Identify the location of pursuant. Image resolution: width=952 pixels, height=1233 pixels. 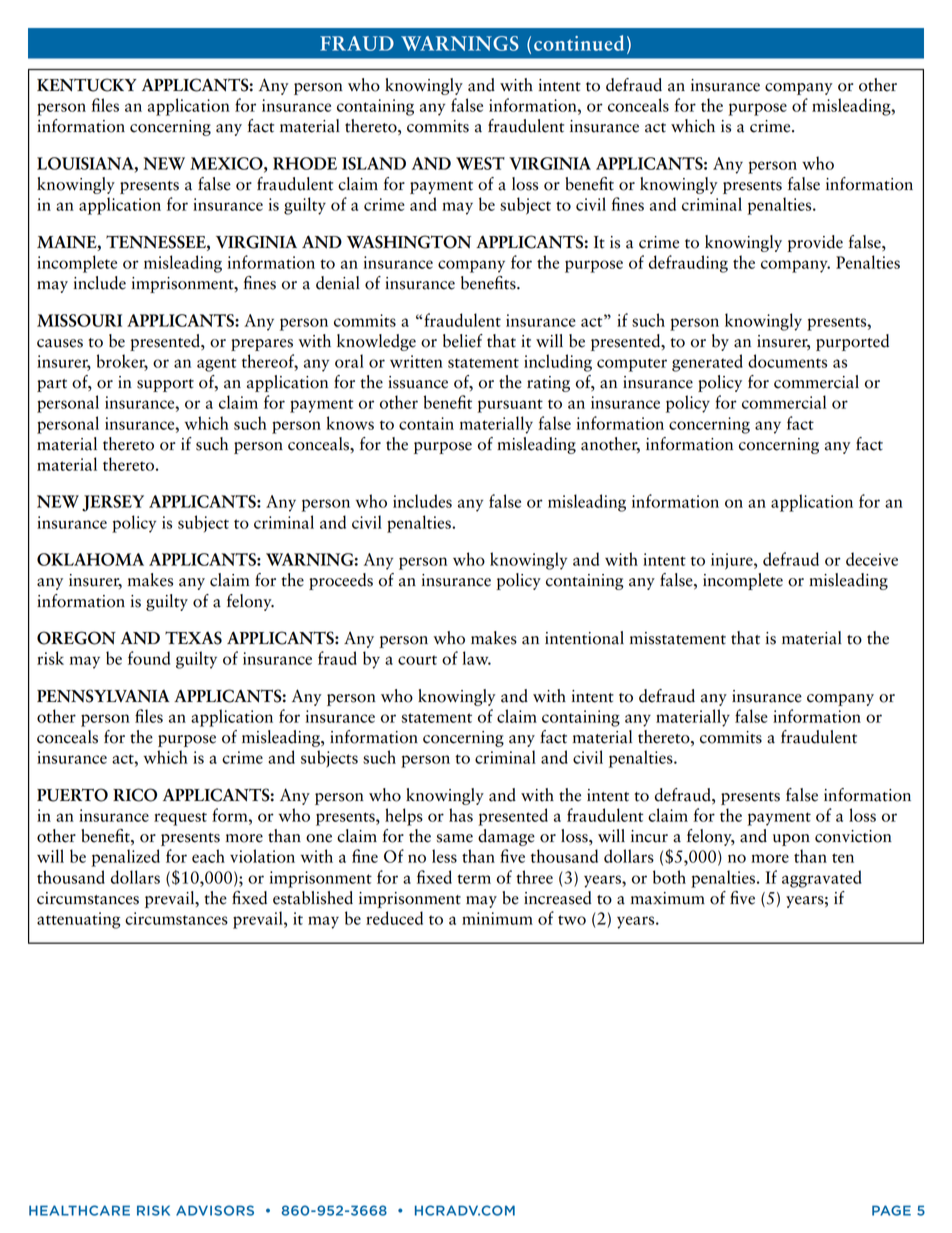
(510, 406).
